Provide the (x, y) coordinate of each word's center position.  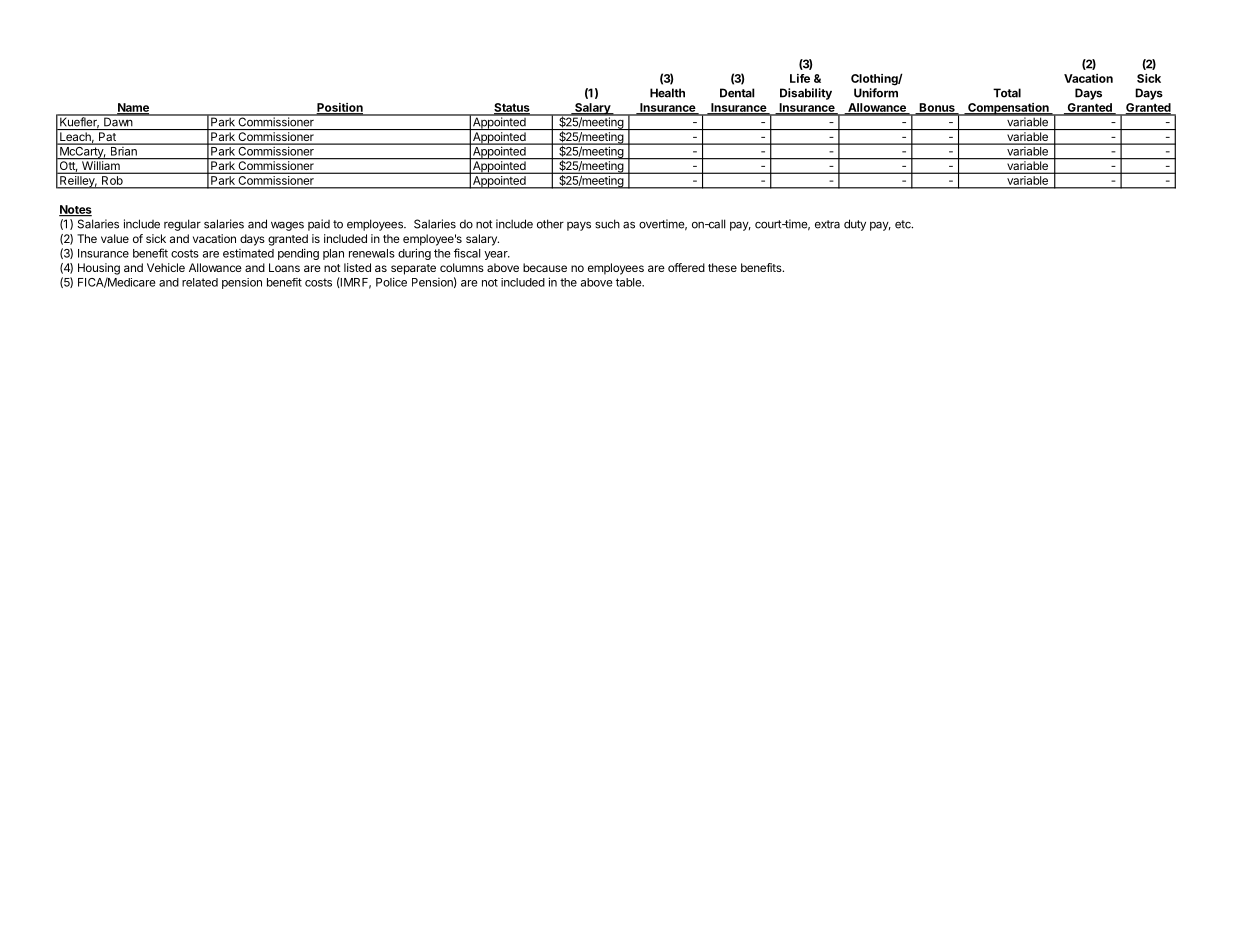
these (722, 267)
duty (855, 225)
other (550, 224)
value (115, 238)
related (200, 282)
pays (579, 226)
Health (667, 93)
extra (827, 224)
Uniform (876, 93)
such (607, 224)
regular (182, 225)
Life (800, 78)
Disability (806, 94)
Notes (75, 210)
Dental (737, 93)
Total (1007, 93)
